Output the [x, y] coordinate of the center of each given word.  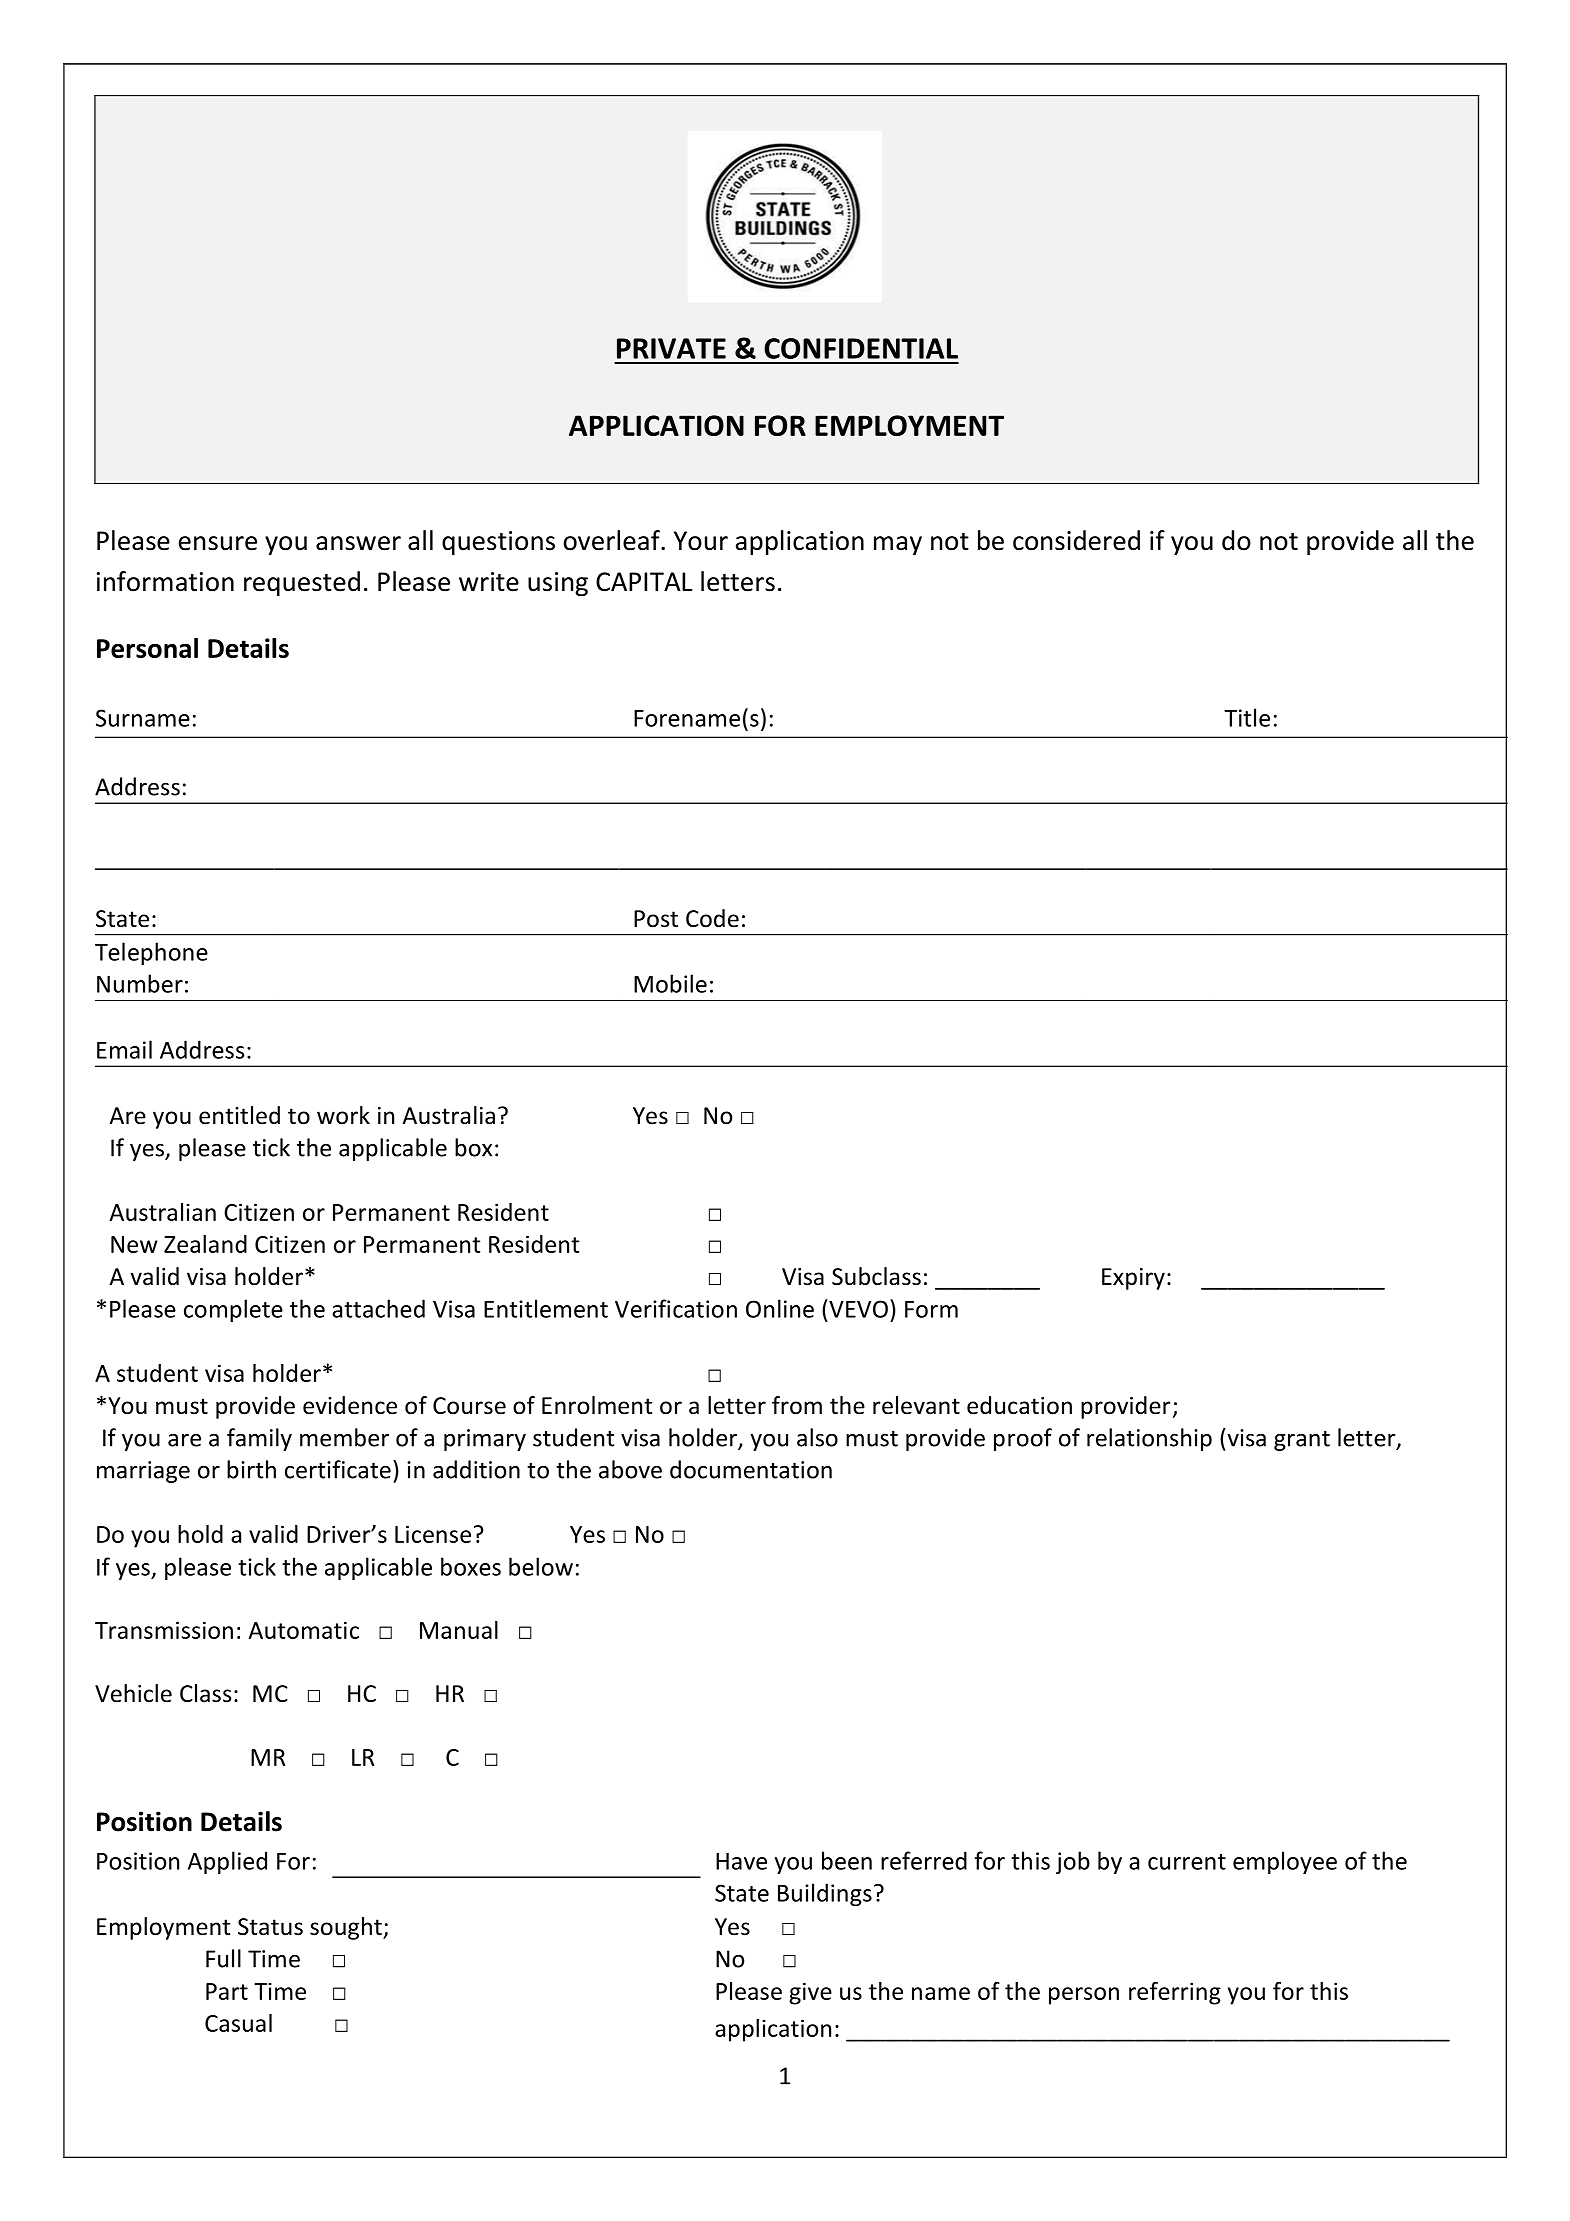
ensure [218, 543]
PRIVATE [671, 348]
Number [140, 983]
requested [302, 583]
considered [1076, 540]
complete [233, 1310]
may [898, 545]
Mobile [670, 983]
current [1187, 1862]
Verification [676, 1308]
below [541, 1566]
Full [223, 1958]
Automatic [304, 1630]
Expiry [1133, 1279]
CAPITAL [644, 582]
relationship [1149, 1439]
